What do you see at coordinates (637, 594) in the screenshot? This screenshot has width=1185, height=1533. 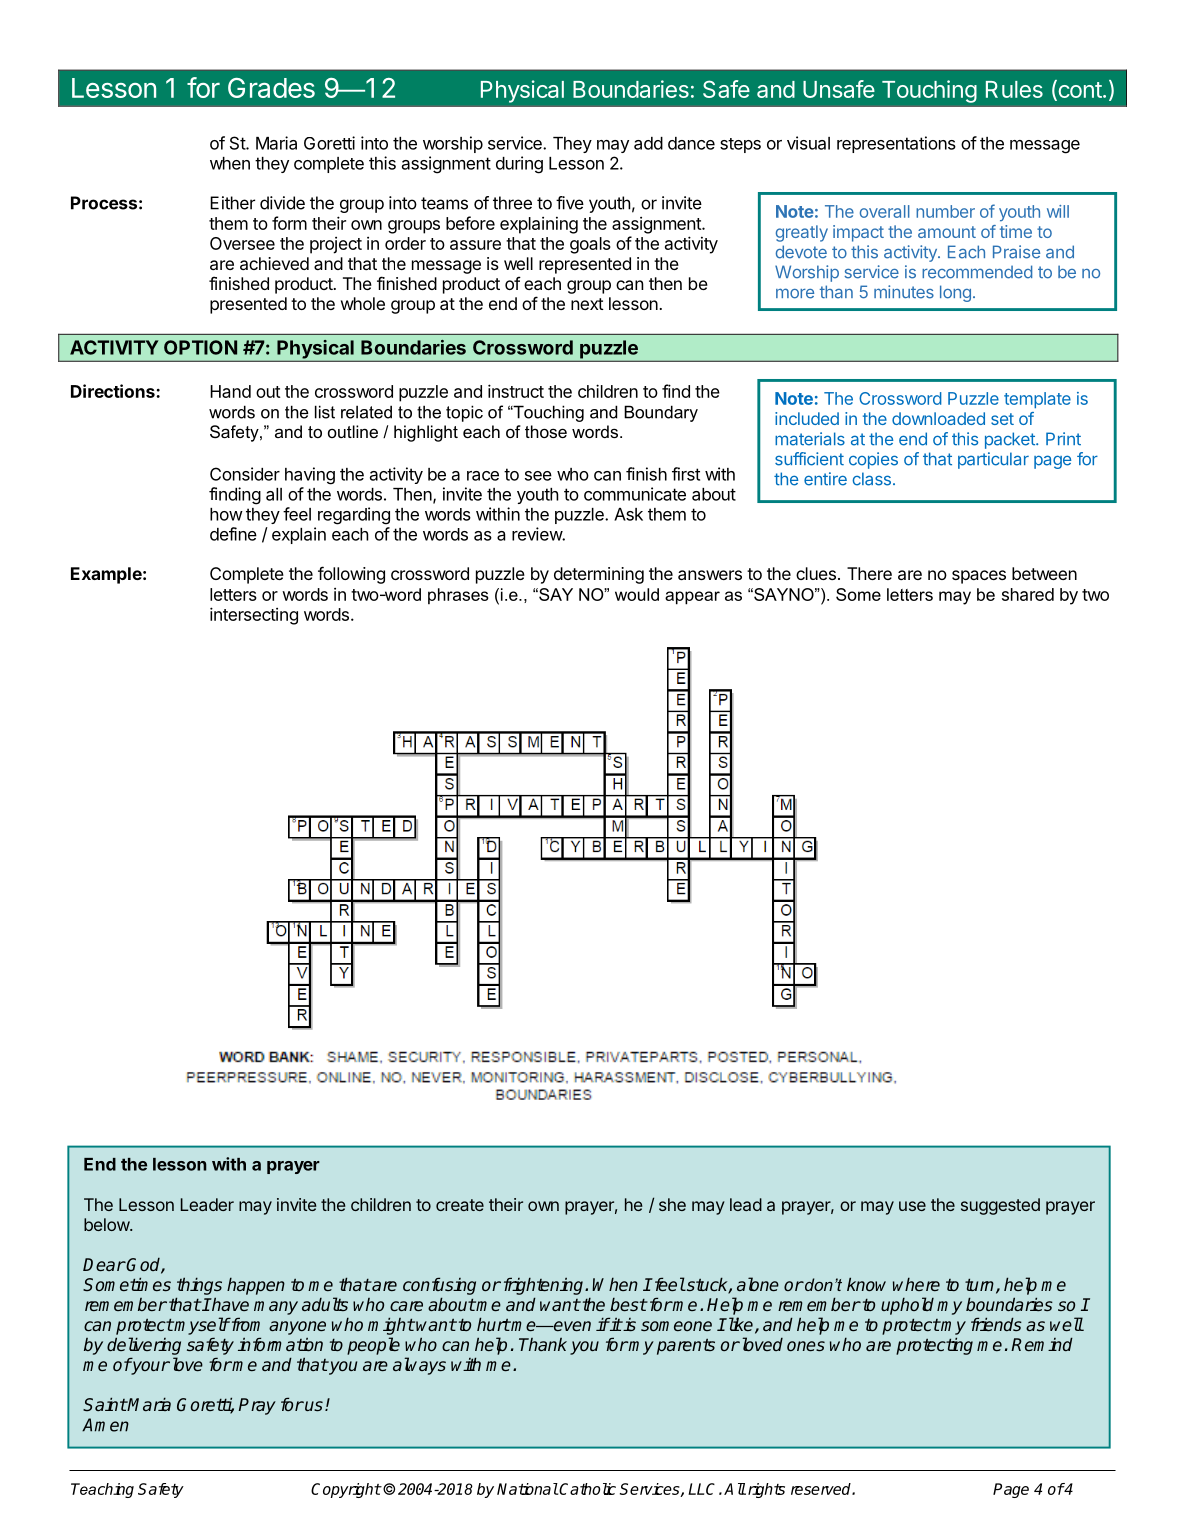 I see `would` at bounding box center [637, 594].
